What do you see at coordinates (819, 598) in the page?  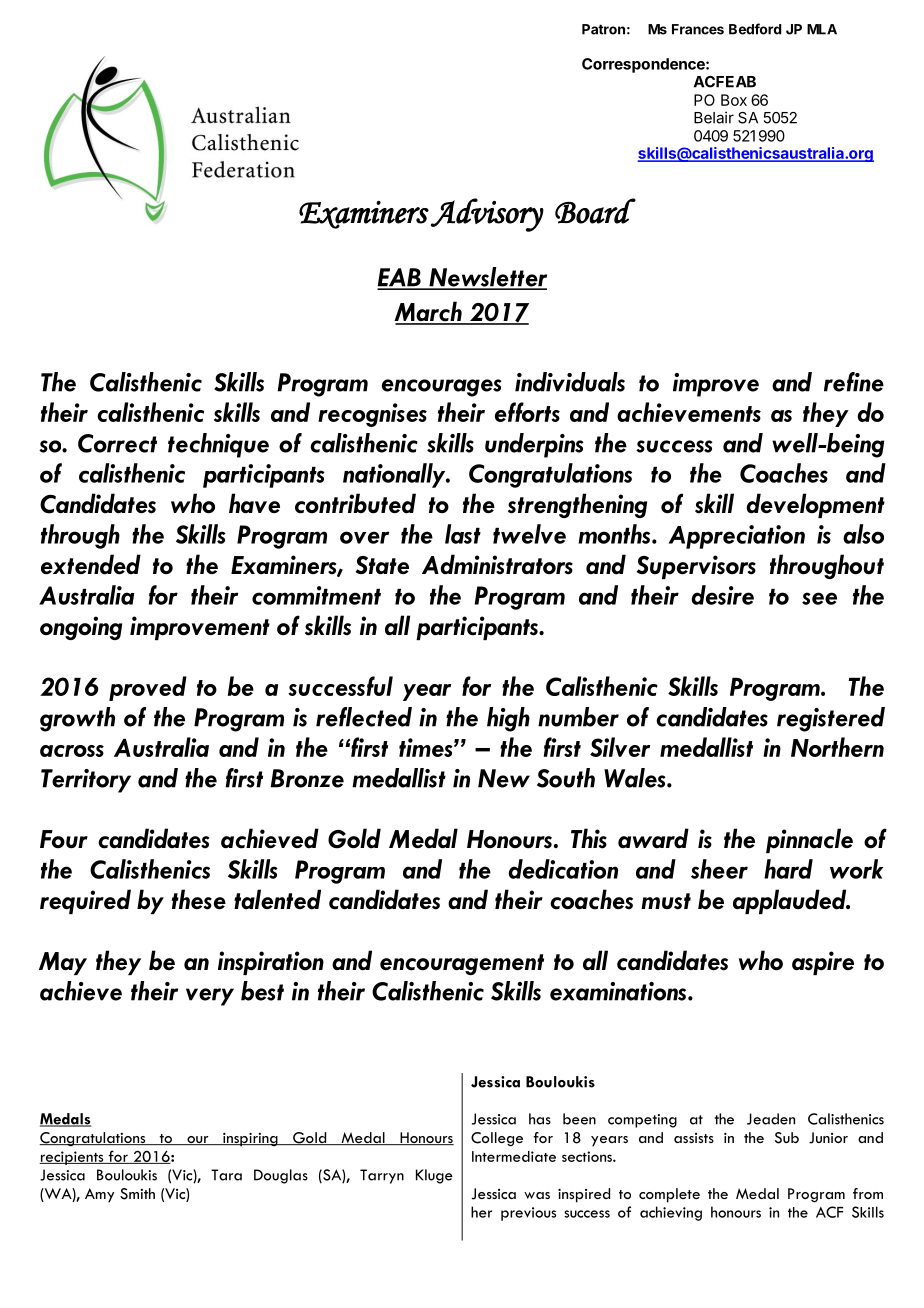 I see `see` at bounding box center [819, 598].
